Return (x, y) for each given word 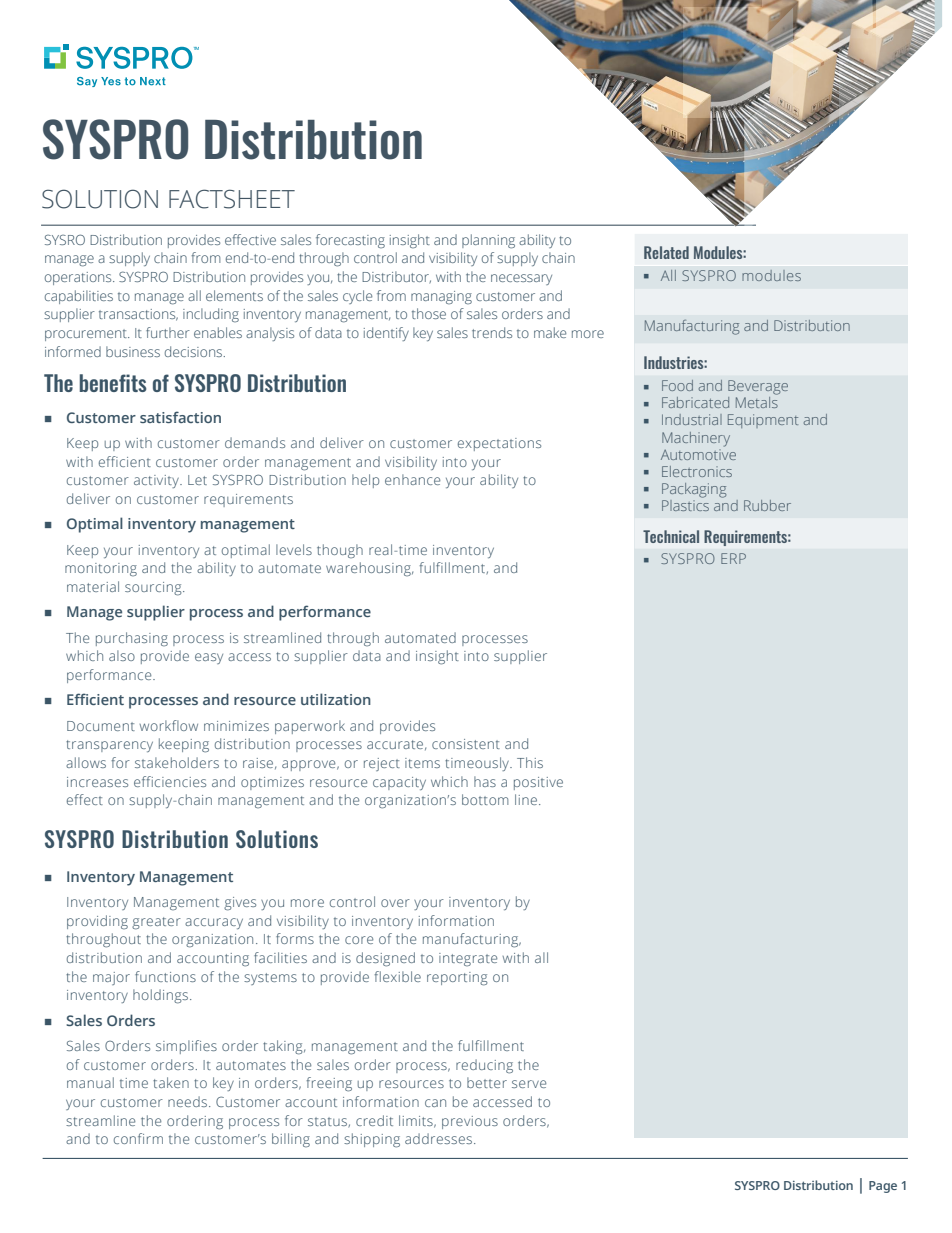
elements (234, 295)
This (530, 762)
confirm (138, 1138)
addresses (438, 1138)
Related (666, 252)
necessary (521, 279)
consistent (466, 744)
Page (883, 1187)
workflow (169, 725)
